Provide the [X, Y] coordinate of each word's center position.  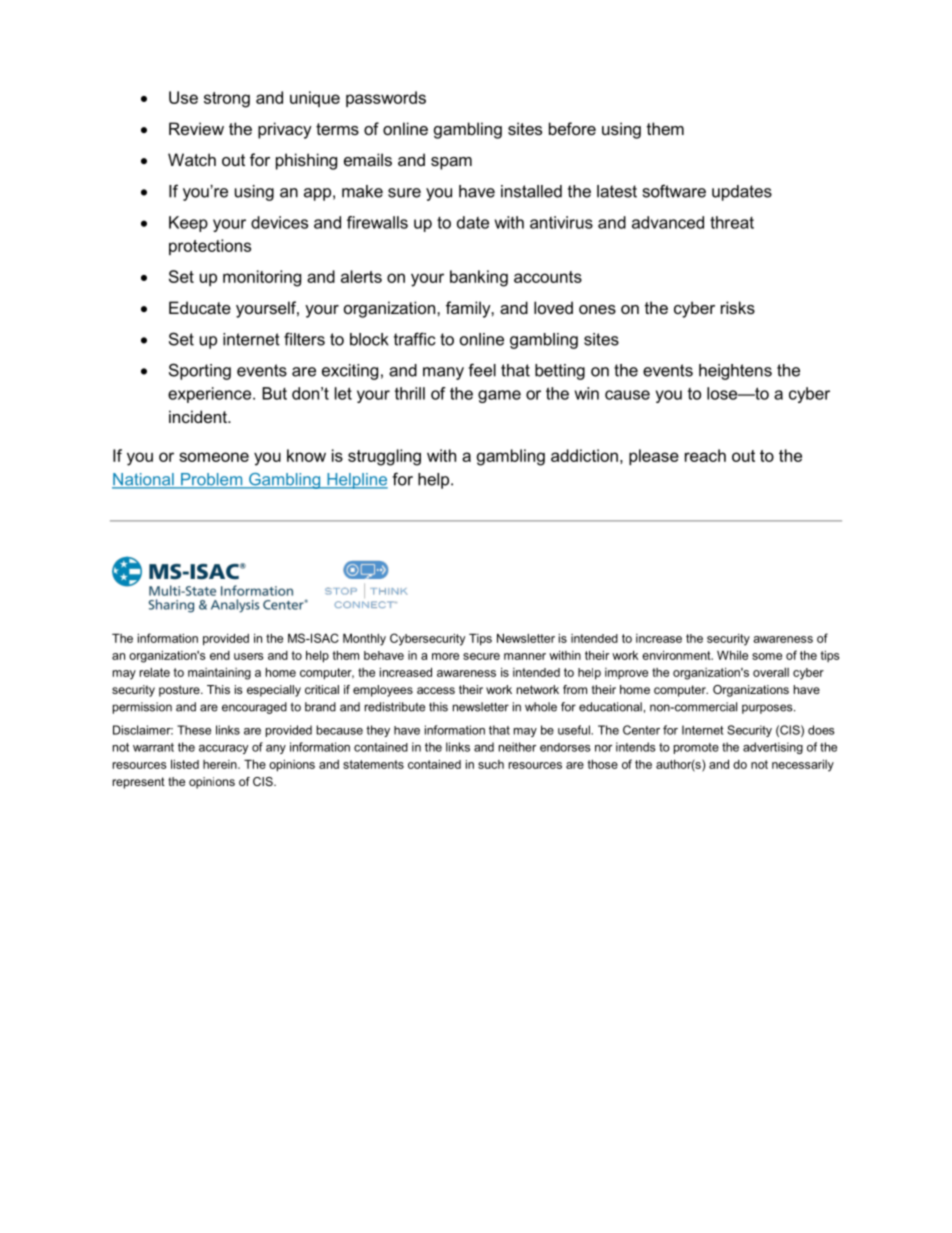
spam [451, 163]
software [674, 191]
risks [738, 307]
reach [705, 455]
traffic [415, 339]
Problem [212, 480]
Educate [200, 307]
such [491, 764]
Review [196, 128]
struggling [384, 457]
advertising [773, 748]
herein [221, 764]
